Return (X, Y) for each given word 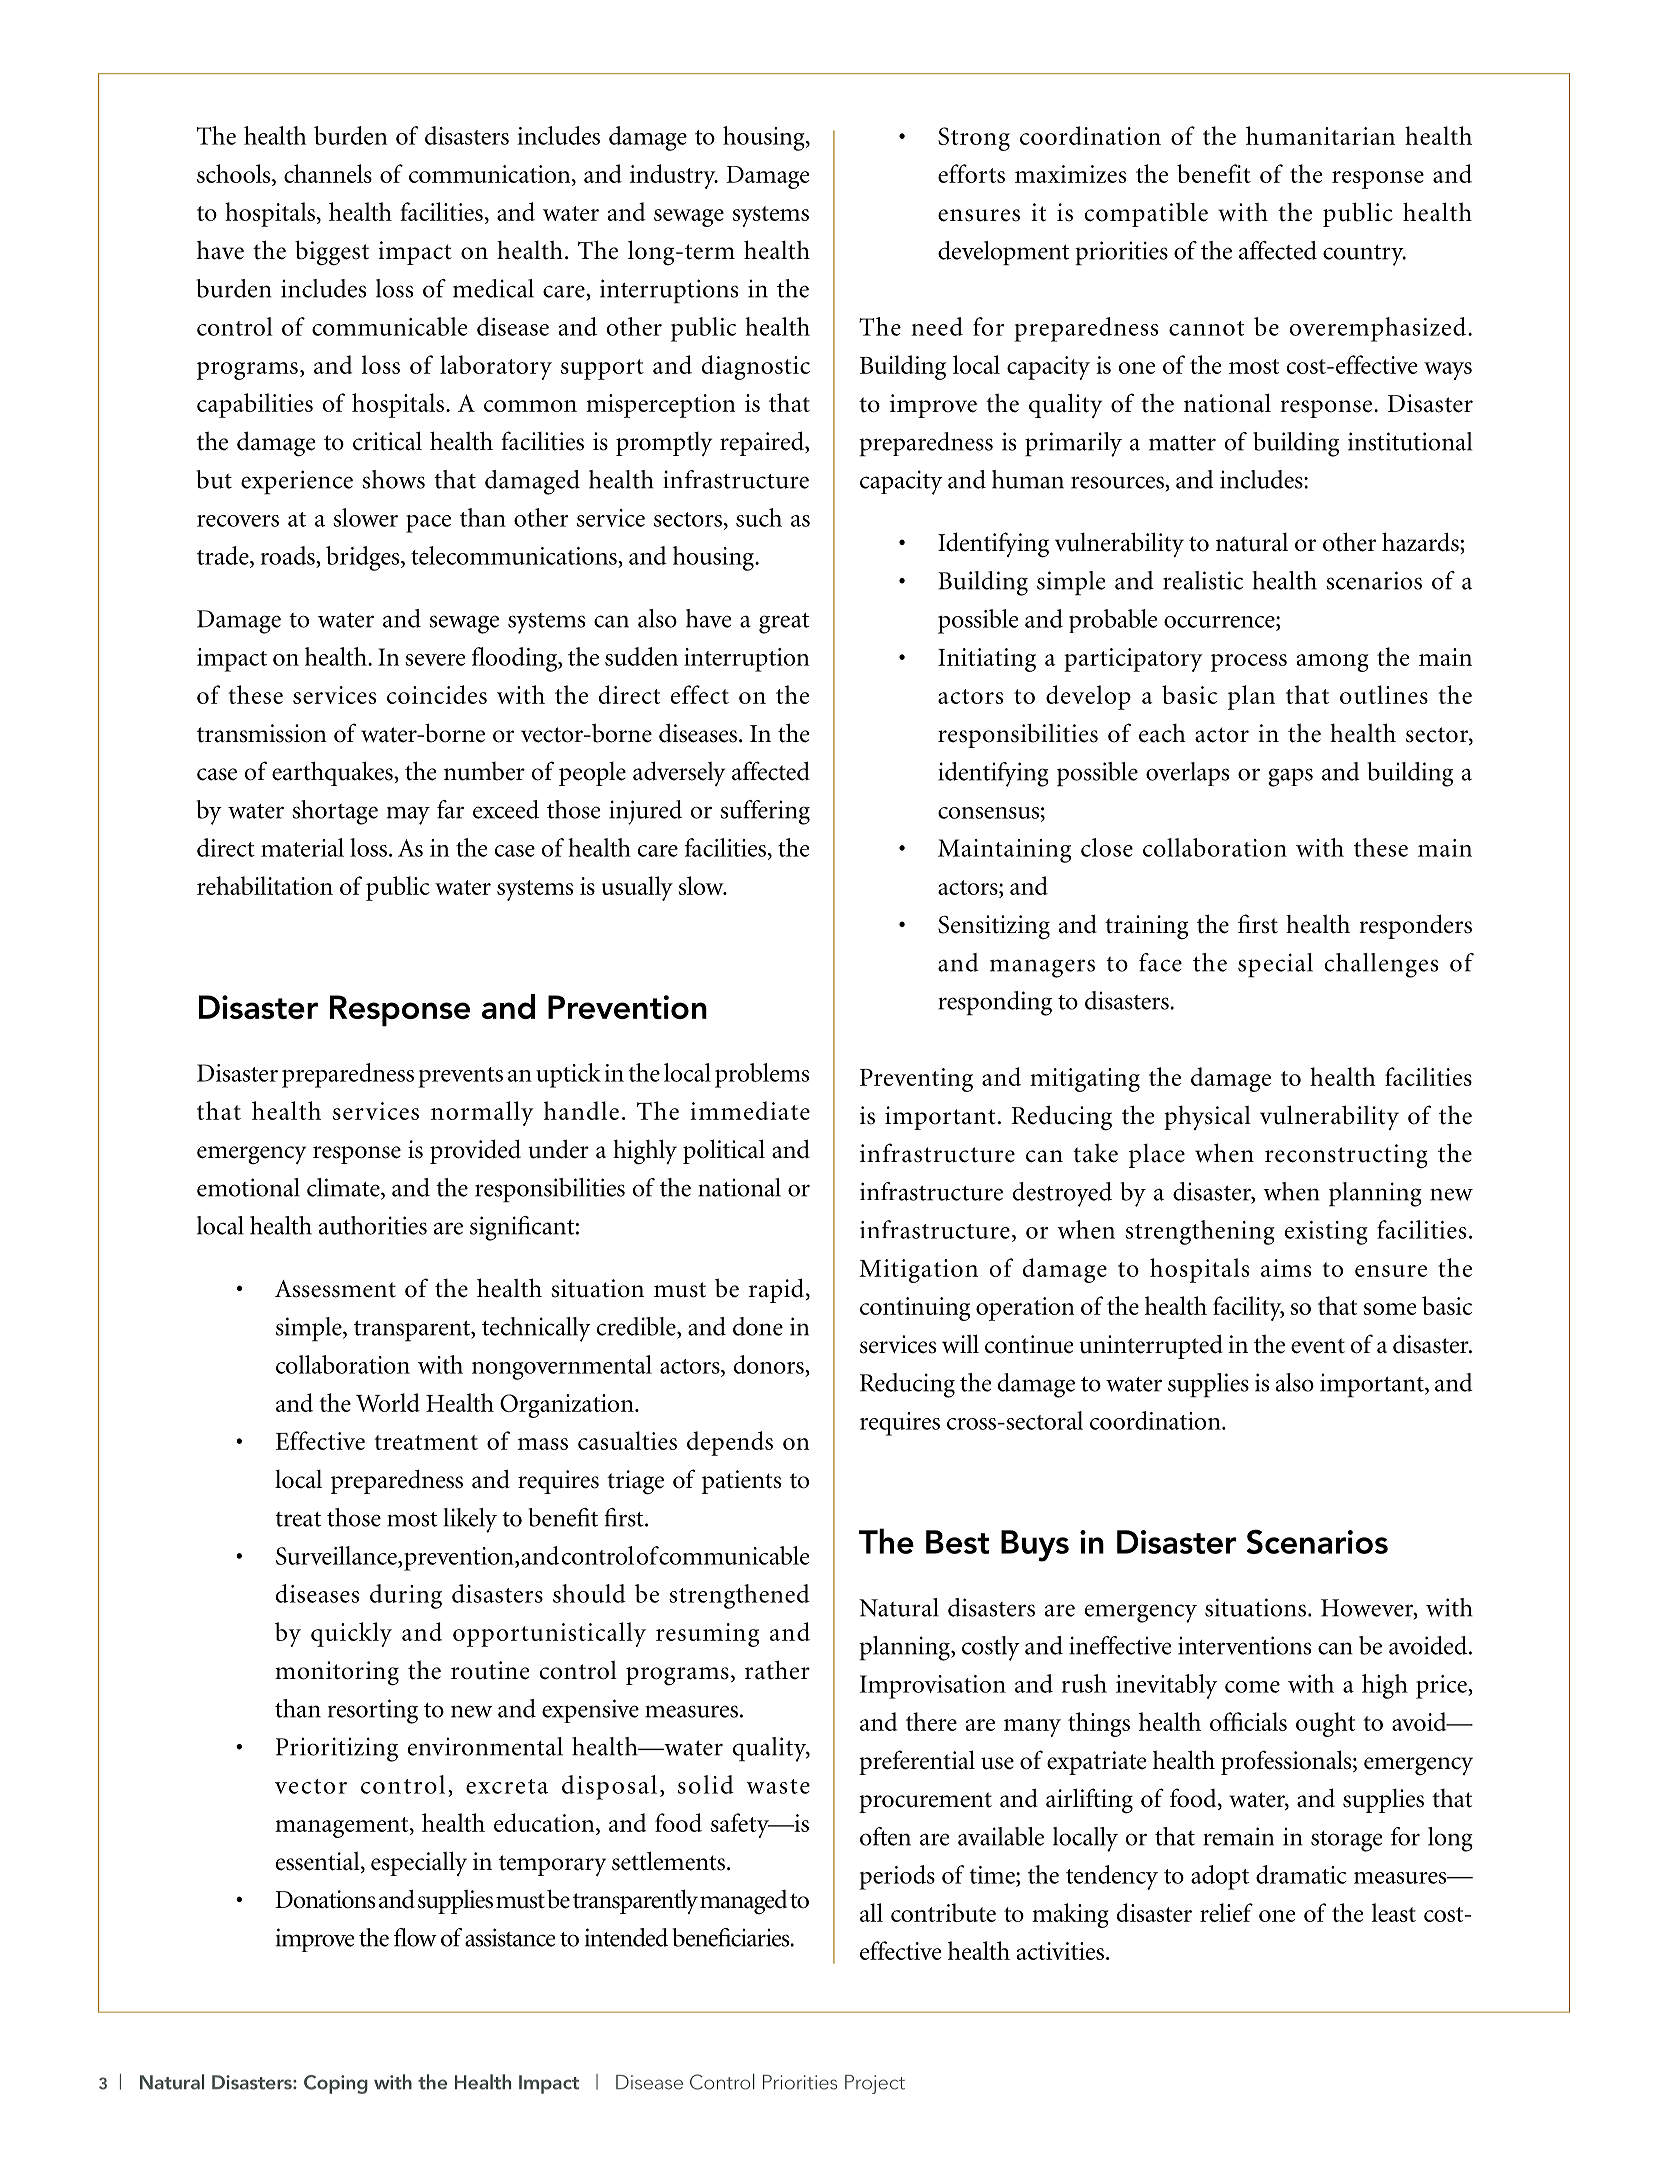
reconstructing (1346, 1156)
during (406, 1596)
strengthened (739, 1596)
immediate (750, 1110)
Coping (336, 2084)
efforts (971, 173)
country (1364, 255)
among (1333, 663)
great (784, 623)
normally (482, 1113)
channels (328, 173)
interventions (1244, 1645)
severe (435, 660)
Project (875, 2084)
